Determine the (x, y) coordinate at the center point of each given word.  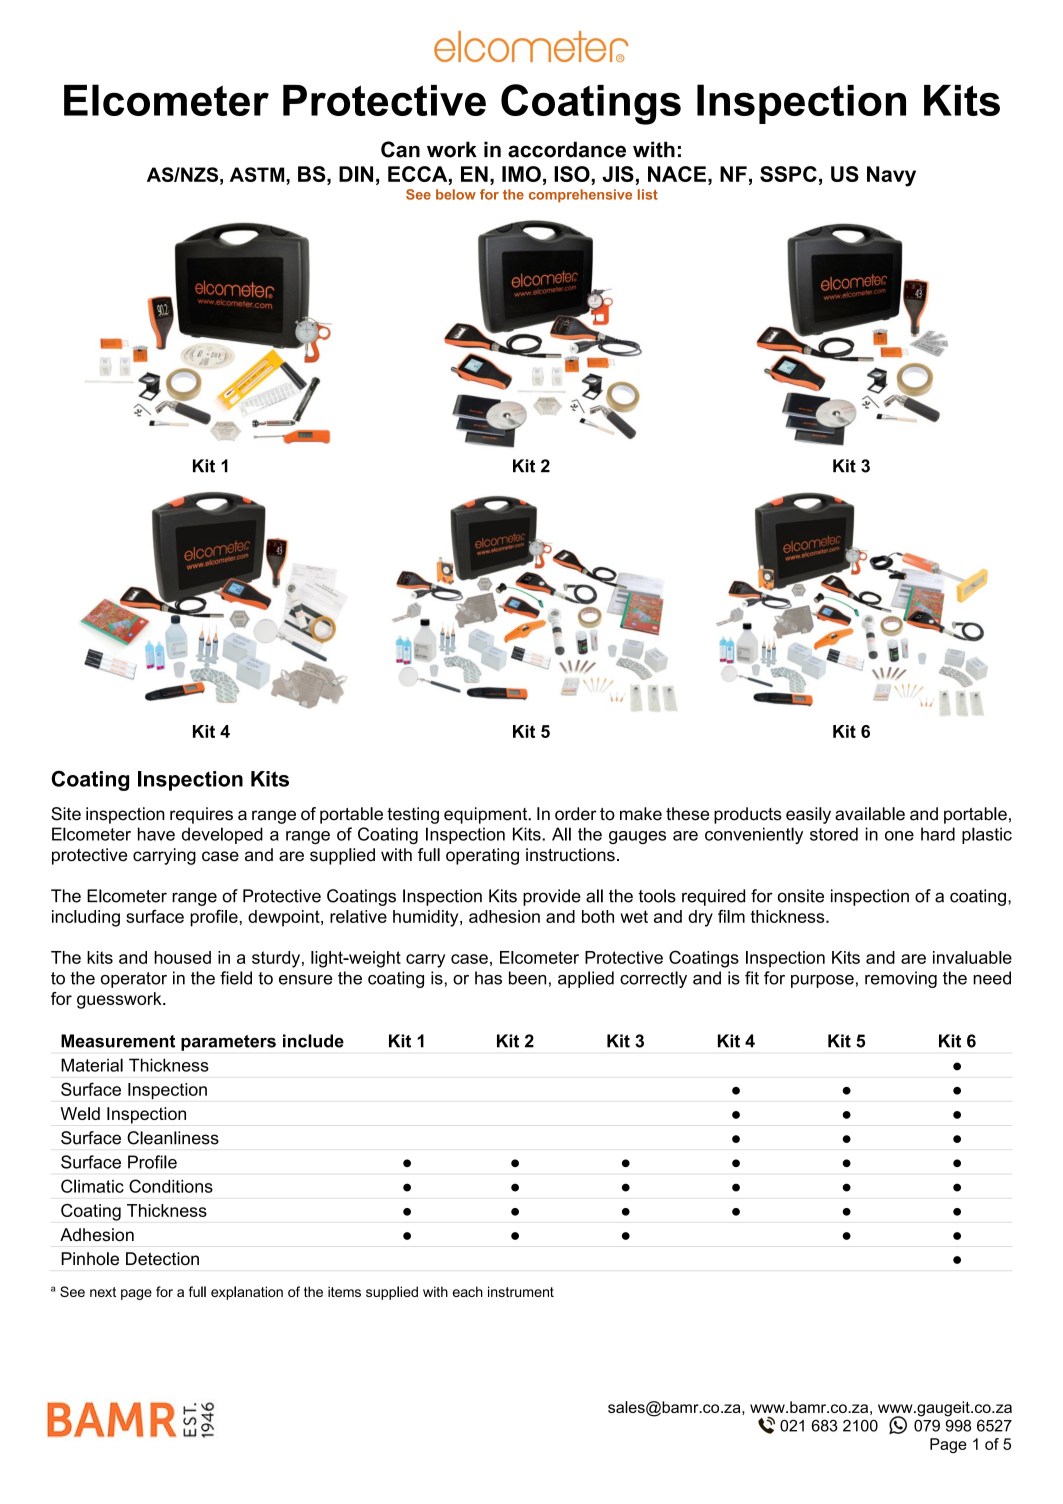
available (870, 814)
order (576, 814)
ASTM (258, 174)
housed (182, 957)
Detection (162, 1259)
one (899, 836)
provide (552, 897)
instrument (521, 1291)
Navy (891, 176)
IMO (521, 174)
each (468, 1291)
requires (201, 815)
